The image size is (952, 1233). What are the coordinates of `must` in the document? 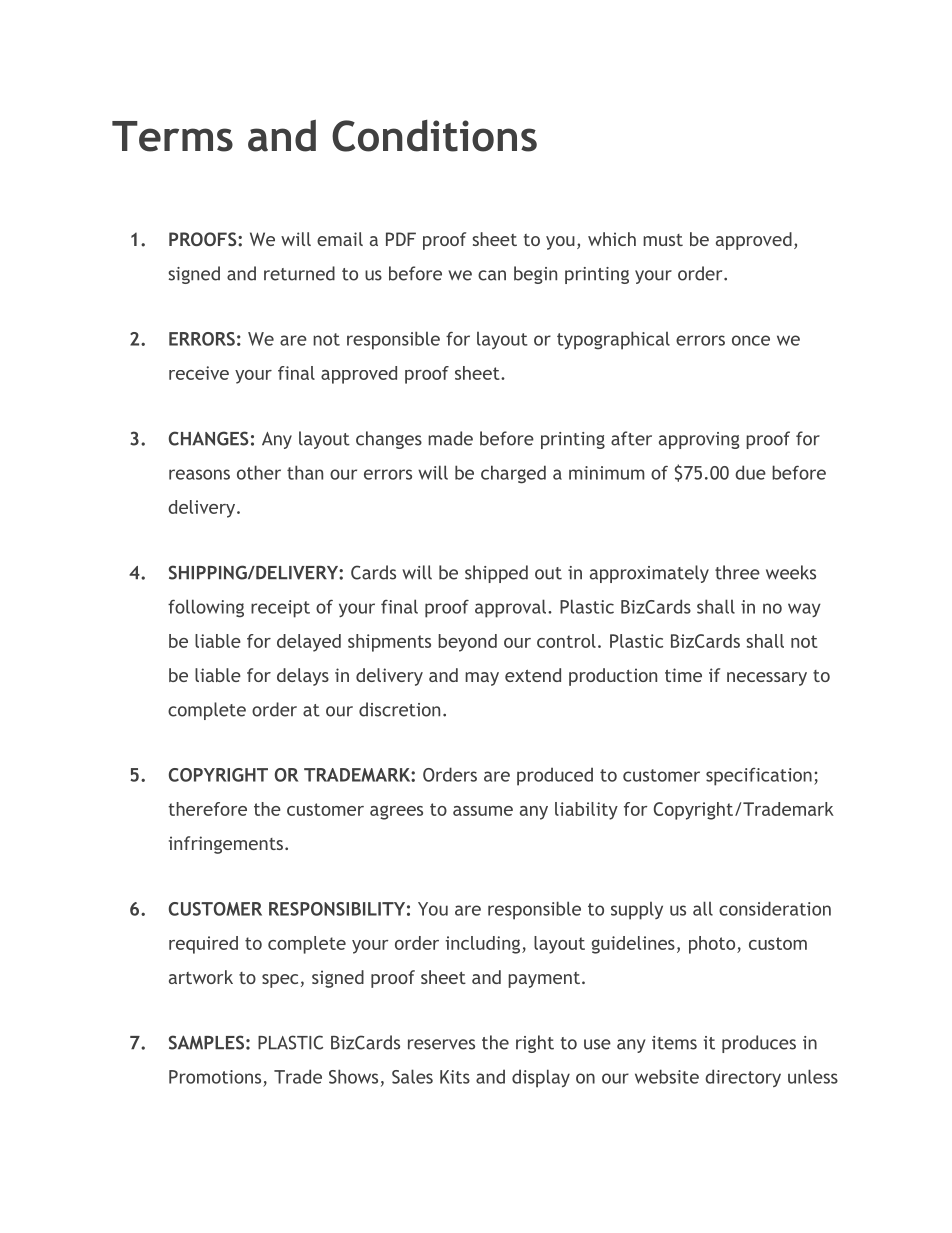 It's located at (663, 240).
